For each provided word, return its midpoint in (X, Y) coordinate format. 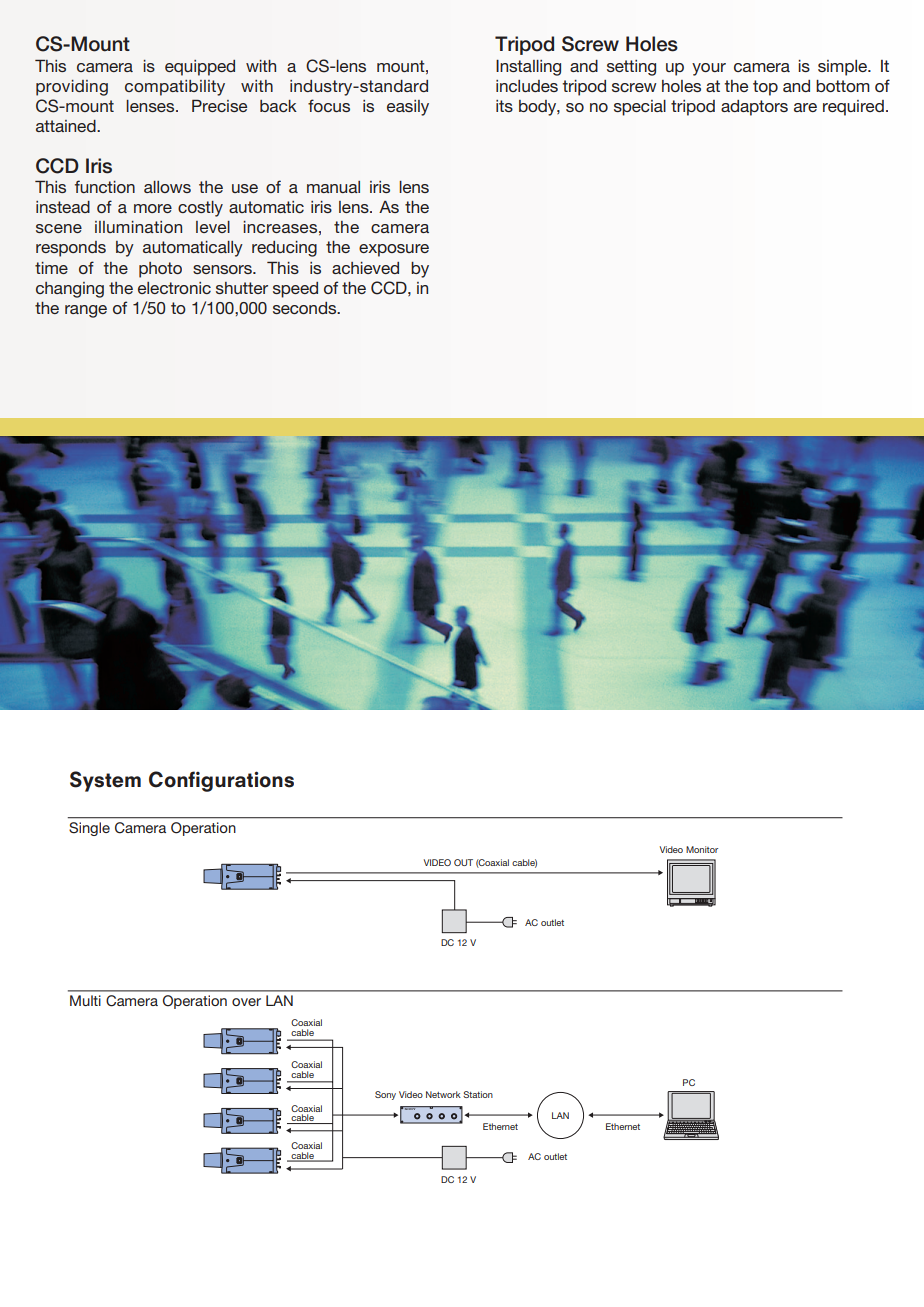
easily (408, 108)
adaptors (754, 108)
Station (478, 1094)
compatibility (175, 88)
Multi (85, 1000)
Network (443, 1094)
